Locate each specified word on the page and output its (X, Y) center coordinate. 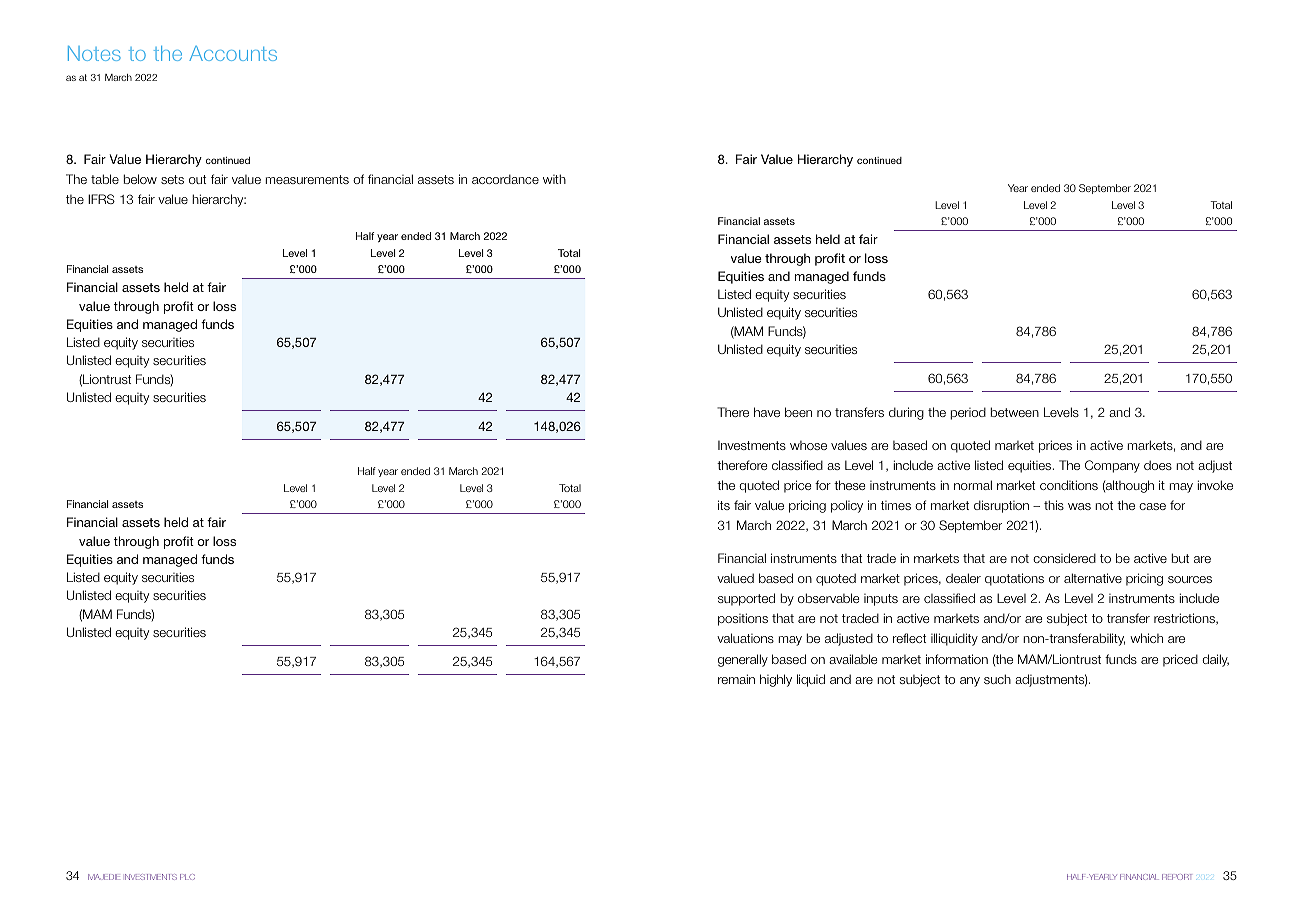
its (724, 505)
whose (808, 445)
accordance (505, 179)
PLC (187, 877)
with (554, 179)
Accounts (233, 53)
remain (736, 679)
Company (1112, 466)
